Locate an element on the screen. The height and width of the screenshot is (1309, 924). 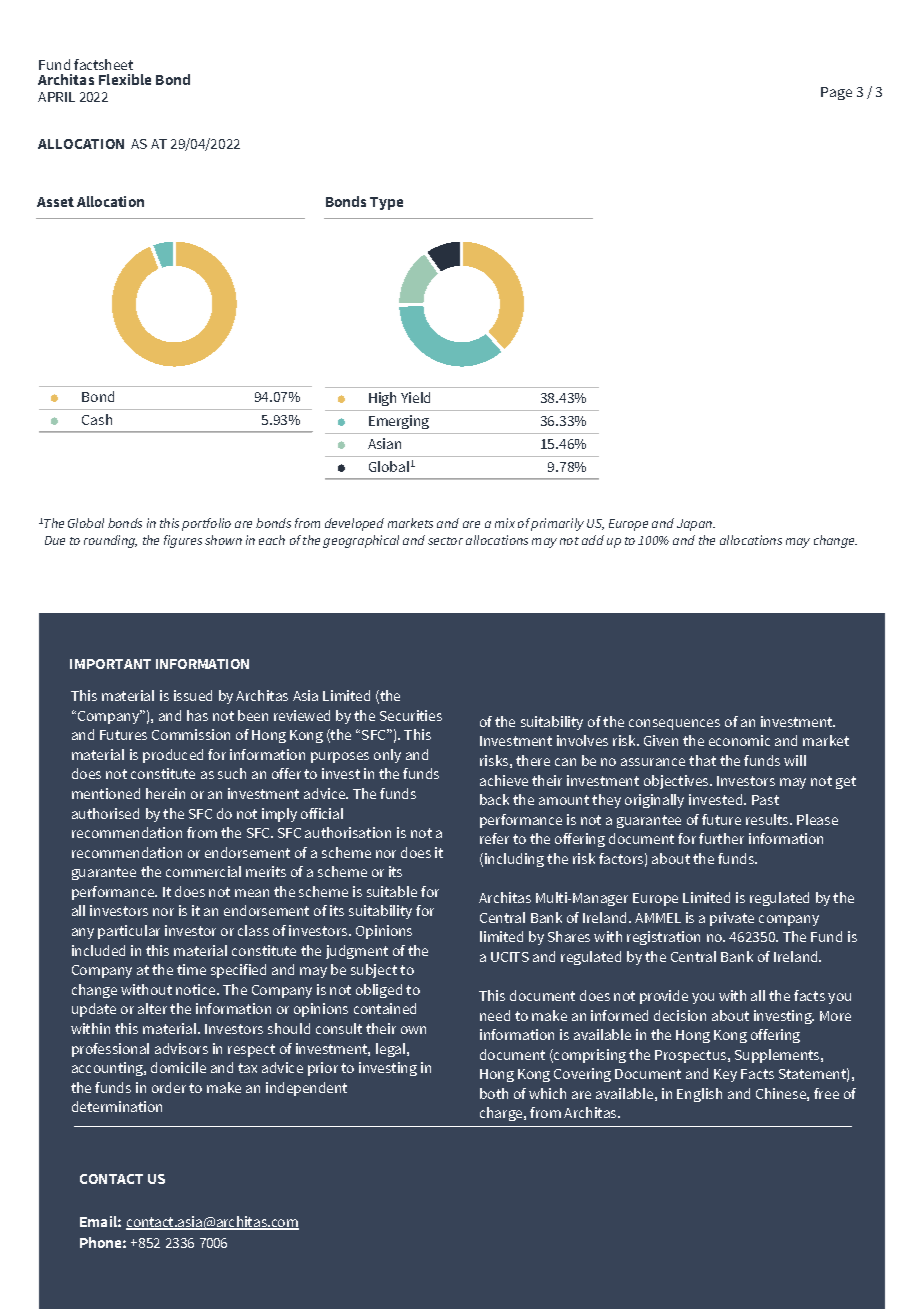
private is located at coordinates (732, 919).
